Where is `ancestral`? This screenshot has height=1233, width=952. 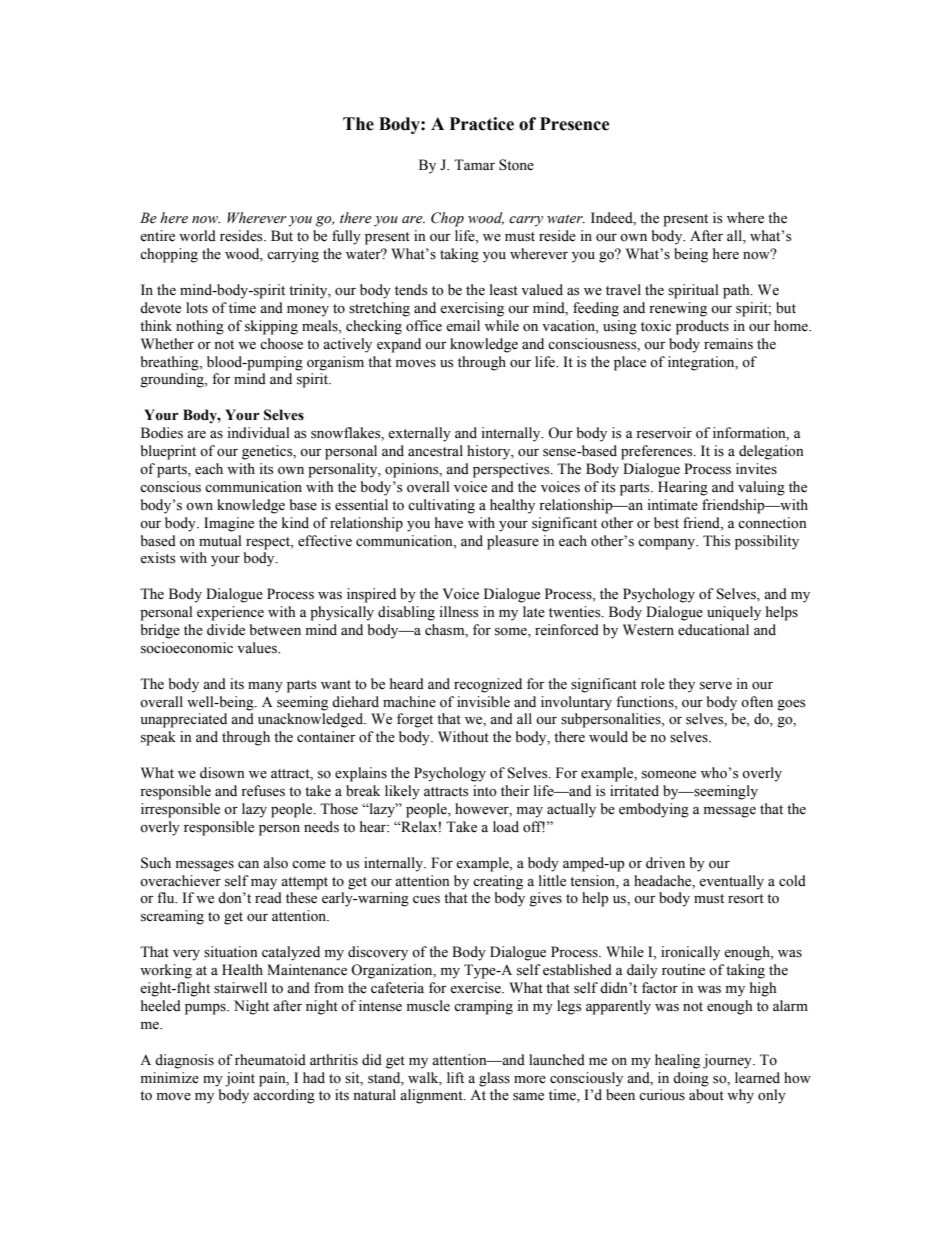
ancestral is located at coordinates (435, 451).
